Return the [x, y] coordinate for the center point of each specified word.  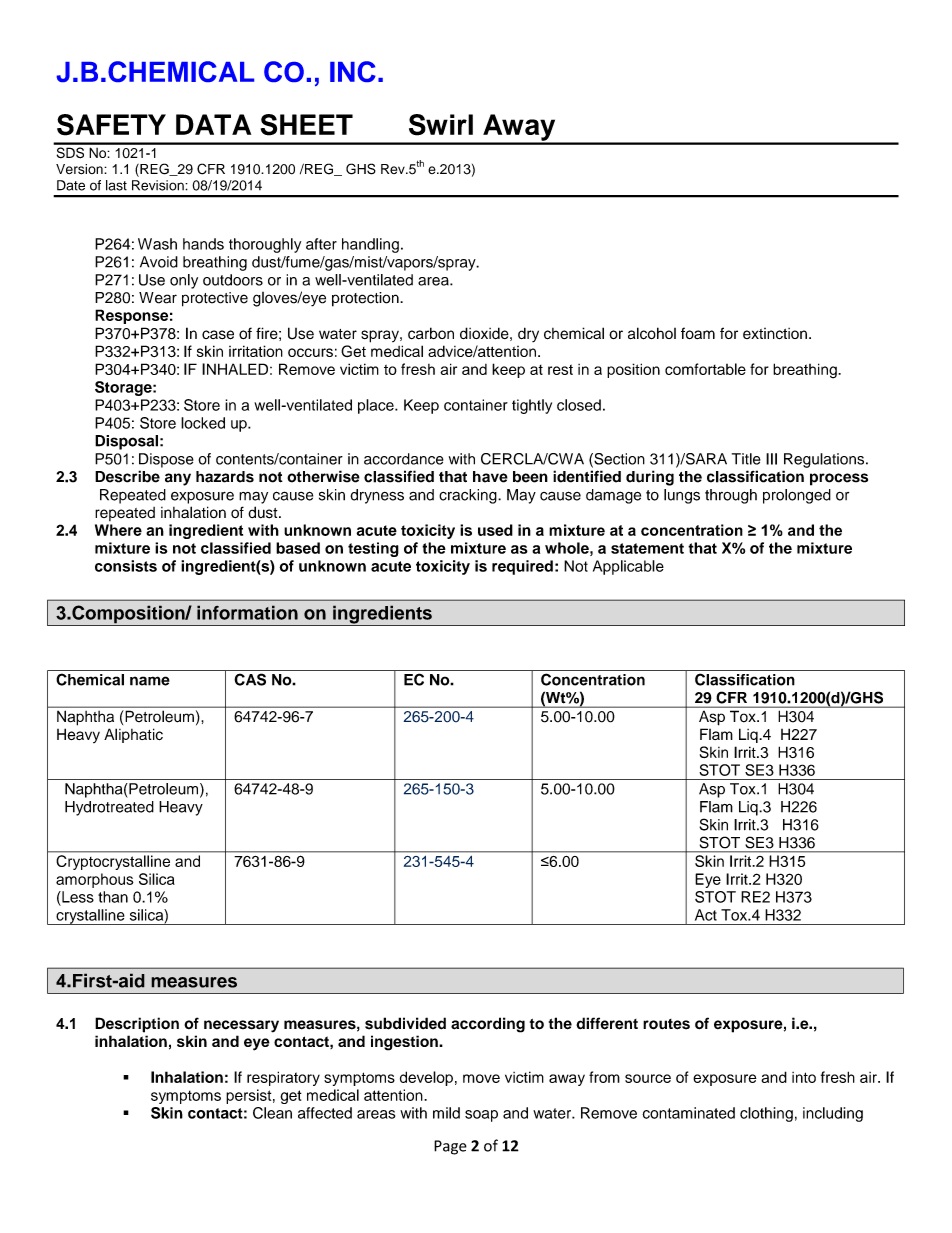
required [522, 567]
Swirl [441, 125]
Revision [159, 185]
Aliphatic [133, 735]
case [218, 335]
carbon [431, 333]
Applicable [628, 567]
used [495, 530]
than [113, 897]
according [488, 1025]
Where [118, 530]
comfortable [705, 369]
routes [666, 1024]
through [731, 496]
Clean [272, 1113]
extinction [775, 333]
